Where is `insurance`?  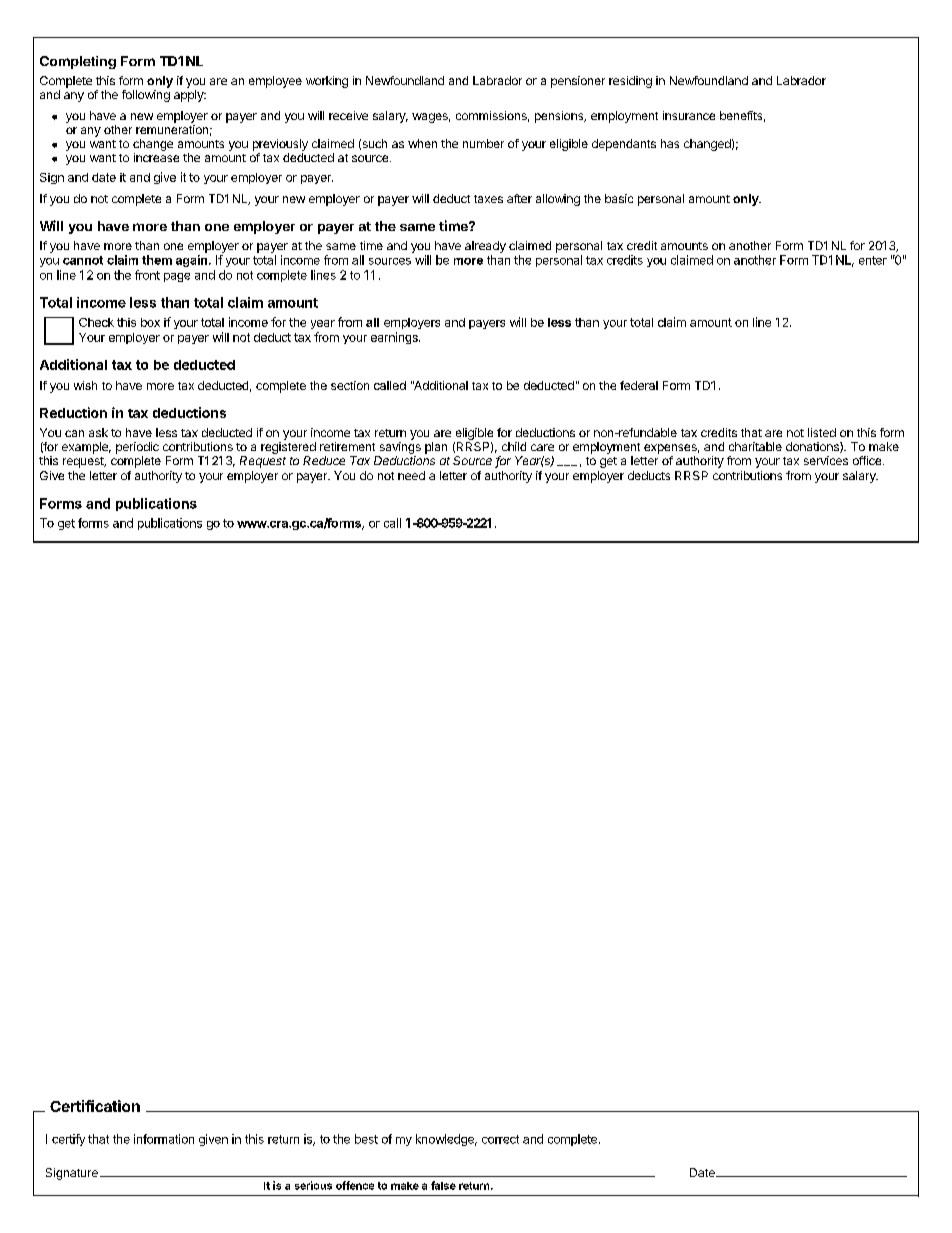
insurance is located at coordinates (689, 115).
